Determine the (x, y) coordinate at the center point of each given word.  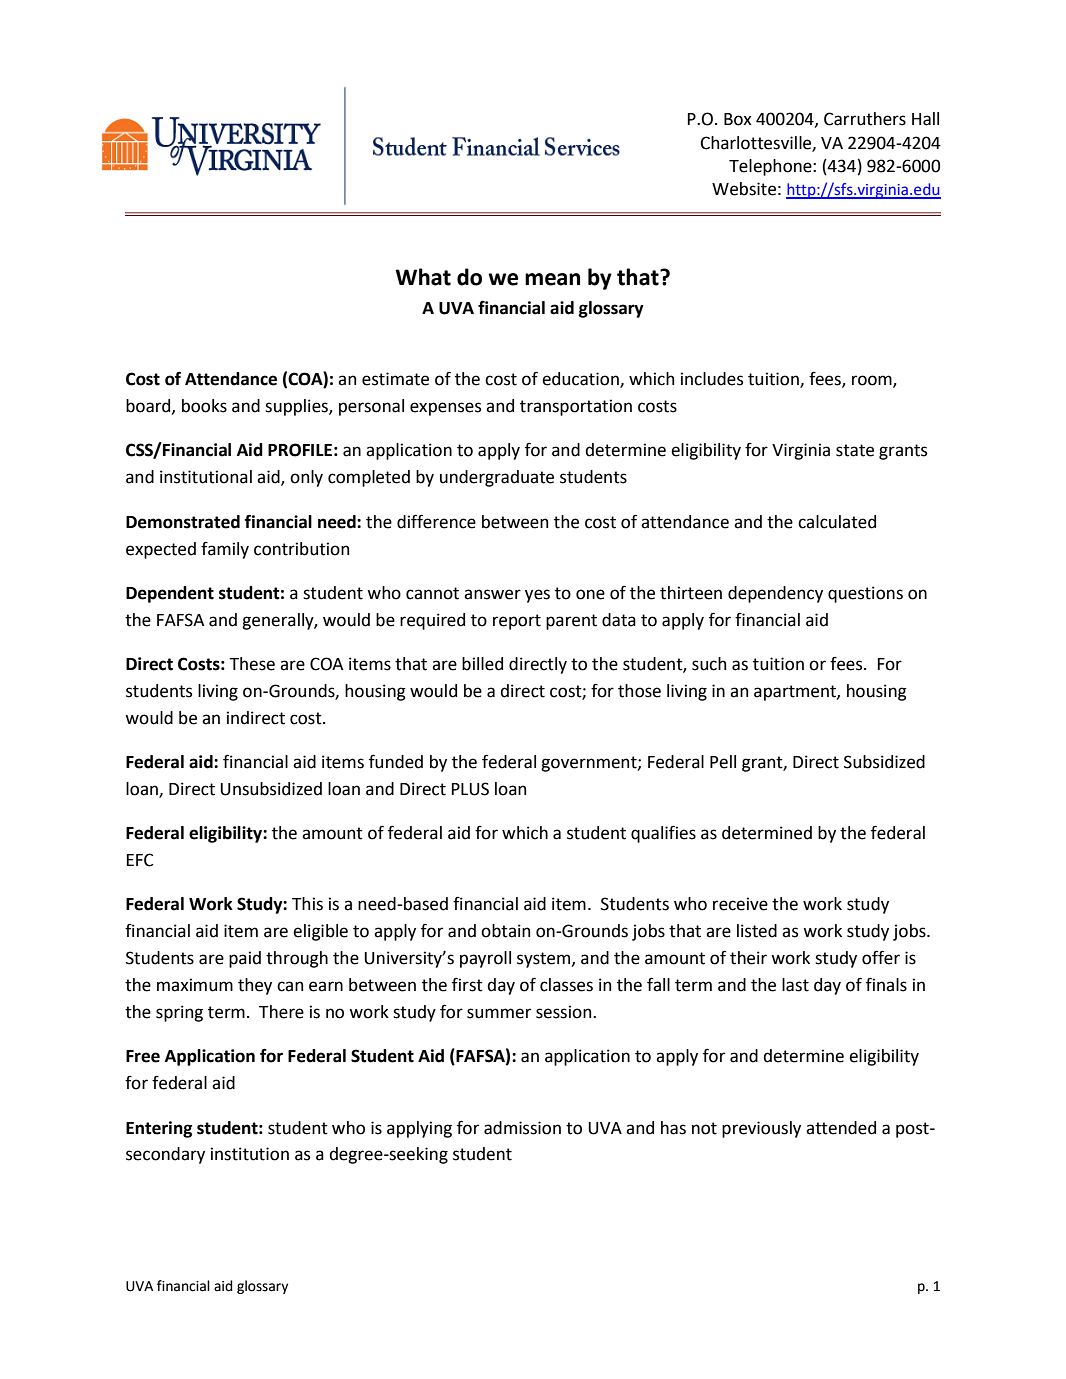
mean (552, 279)
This (307, 904)
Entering (159, 1129)
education (581, 380)
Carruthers (865, 119)
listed (757, 931)
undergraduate (497, 478)
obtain (505, 931)
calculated (837, 522)
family (225, 550)
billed (482, 664)
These (252, 664)
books (204, 406)
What (423, 277)
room (873, 381)
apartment (796, 693)
